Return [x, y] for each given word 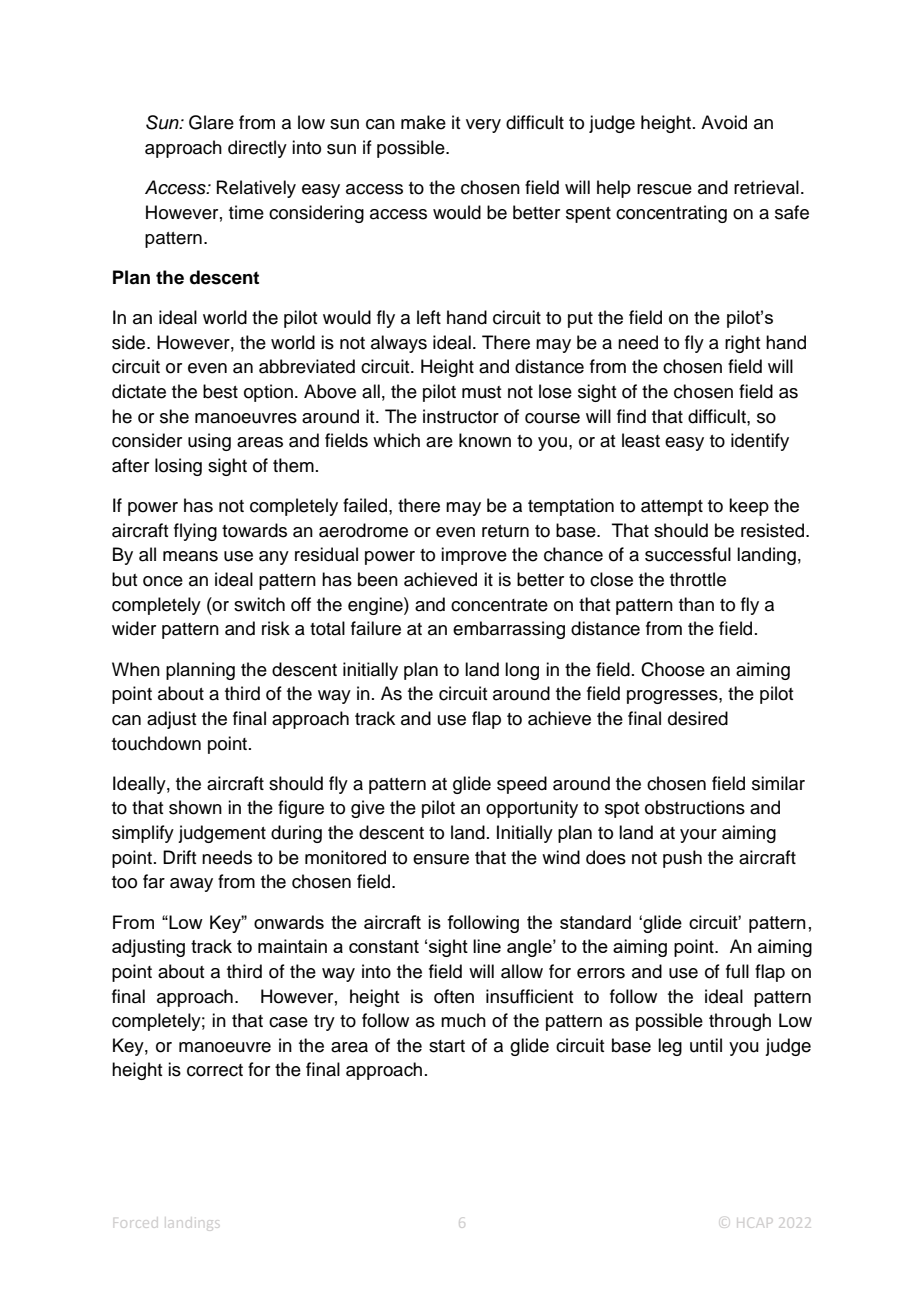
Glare [211, 122]
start [447, 1046]
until [706, 1045]
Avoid [724, 122]
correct [215, 1070]
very [483, 126]
